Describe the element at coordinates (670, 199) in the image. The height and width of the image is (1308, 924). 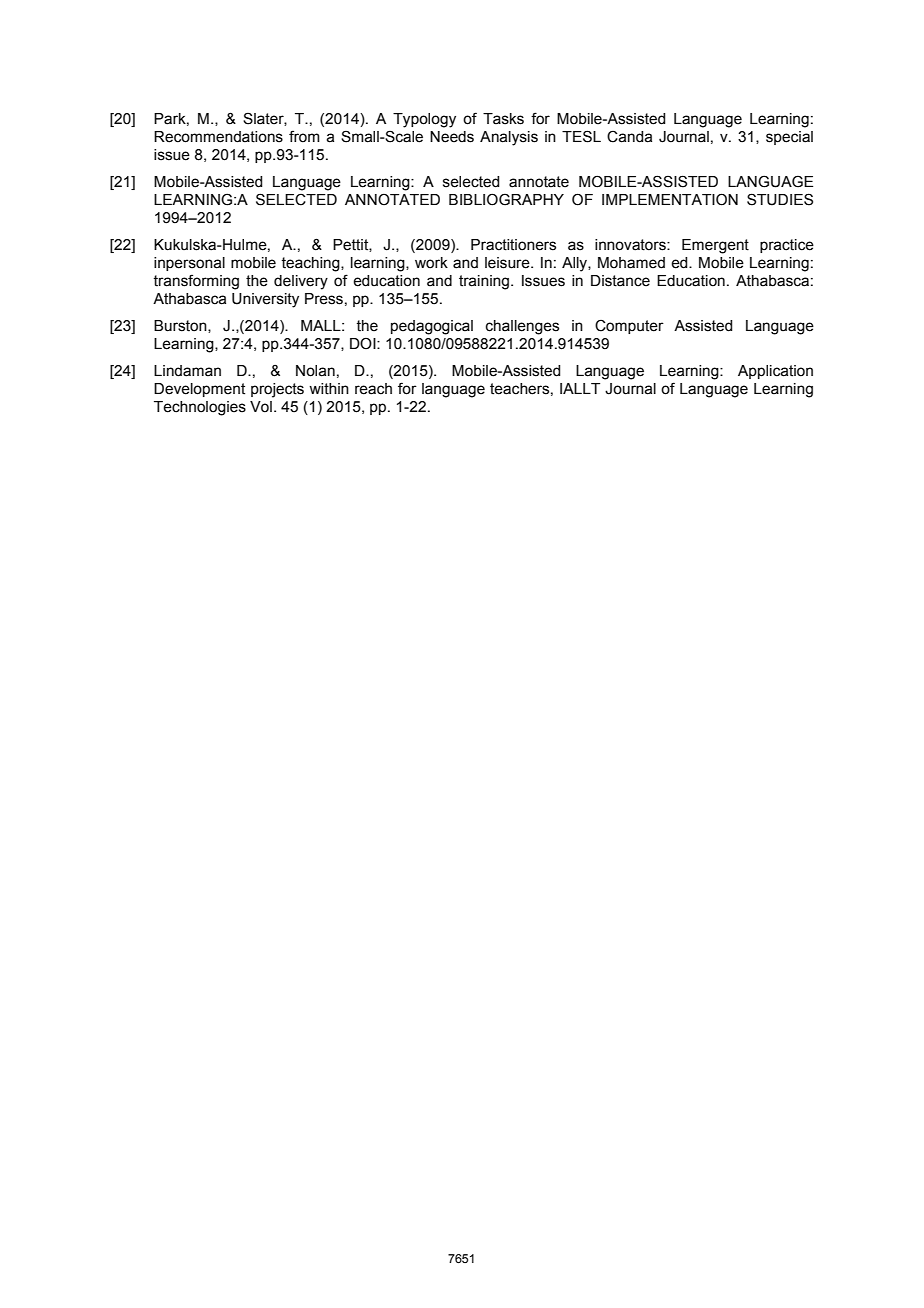
I see `IMPLEMENTATION` at that location.
